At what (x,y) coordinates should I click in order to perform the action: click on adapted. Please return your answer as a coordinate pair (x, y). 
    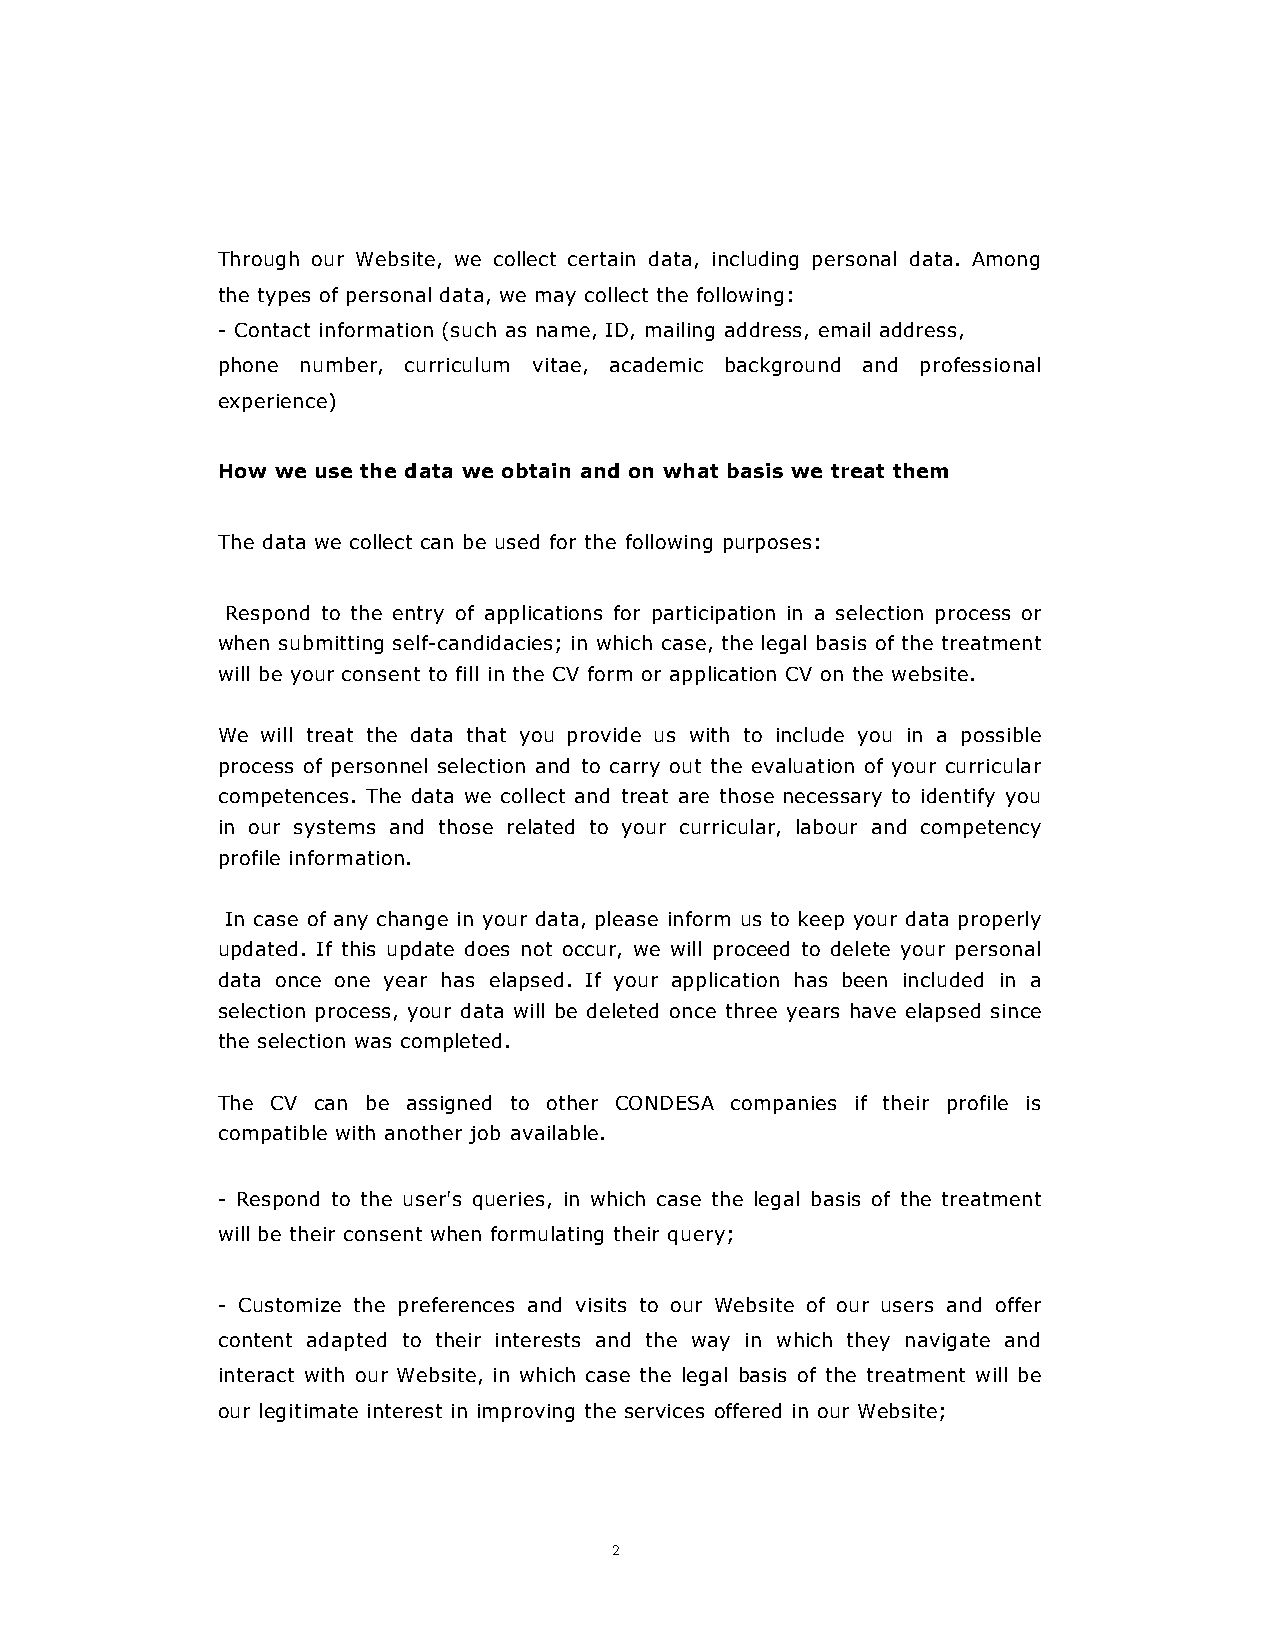
    Looking at the image, I should click on (346, 1341).
